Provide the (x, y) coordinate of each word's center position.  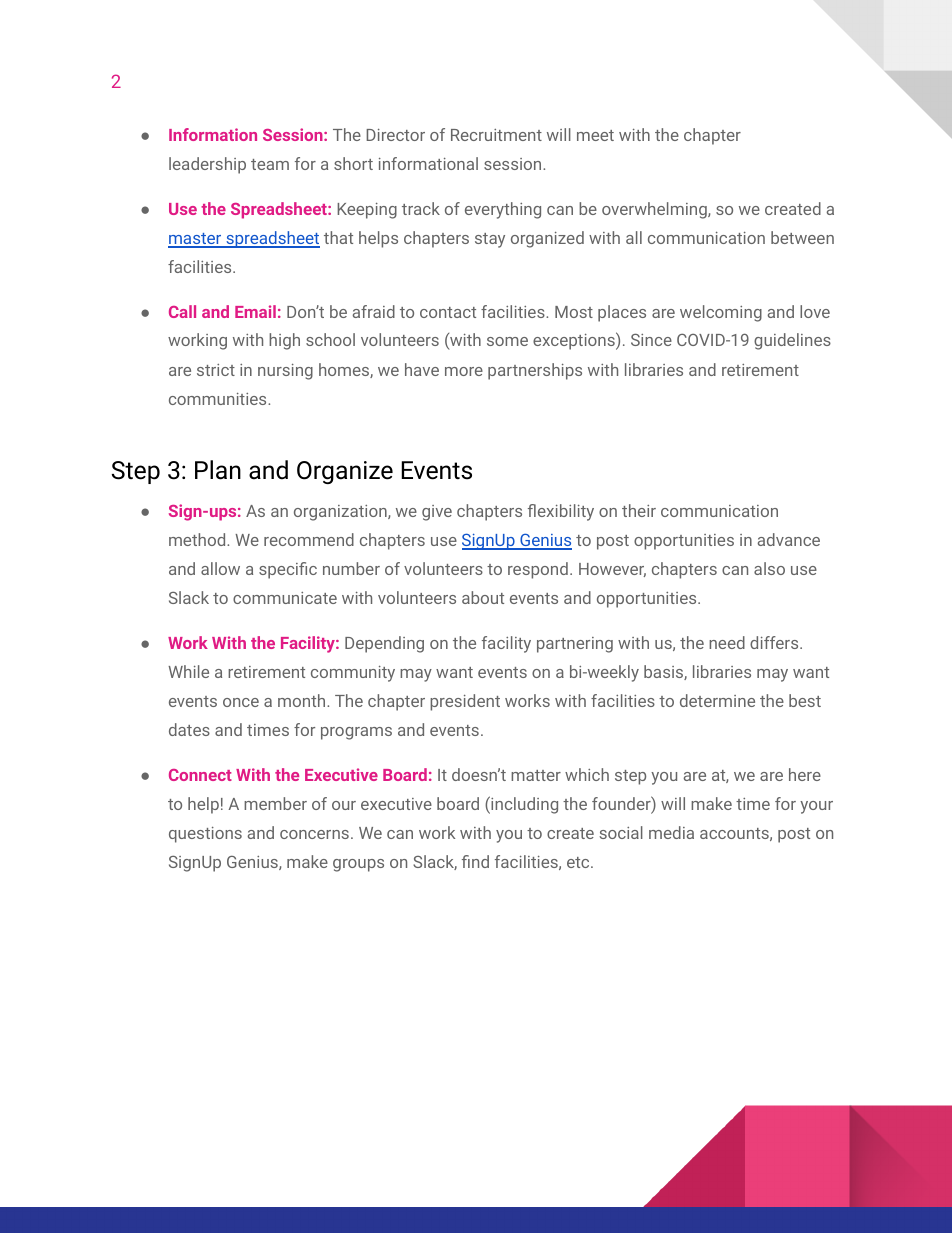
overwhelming (655, 210)
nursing (285, 372)
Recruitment (496, 135)
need (727, 642)
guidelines (792, 341)
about (483, 597)
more (464, 371)
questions (205, 835)
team (270, 164)
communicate (285, 598)
